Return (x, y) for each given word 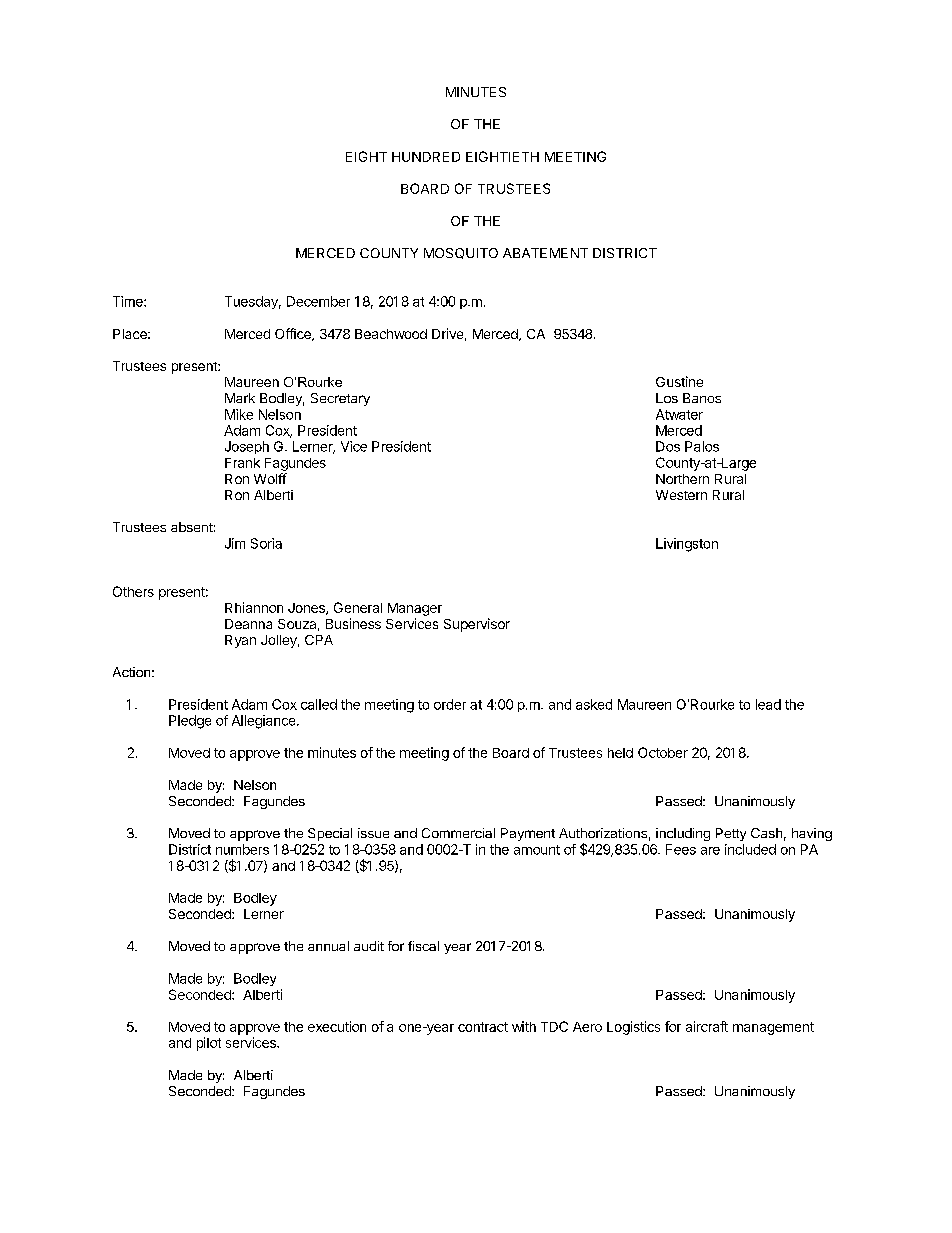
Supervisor (477, 625)
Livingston (687, 545)
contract (483, 1027)
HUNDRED (426, 157)
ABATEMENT (545, 253)
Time (129, 301)
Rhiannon (254, 607)
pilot (209, 1044)
